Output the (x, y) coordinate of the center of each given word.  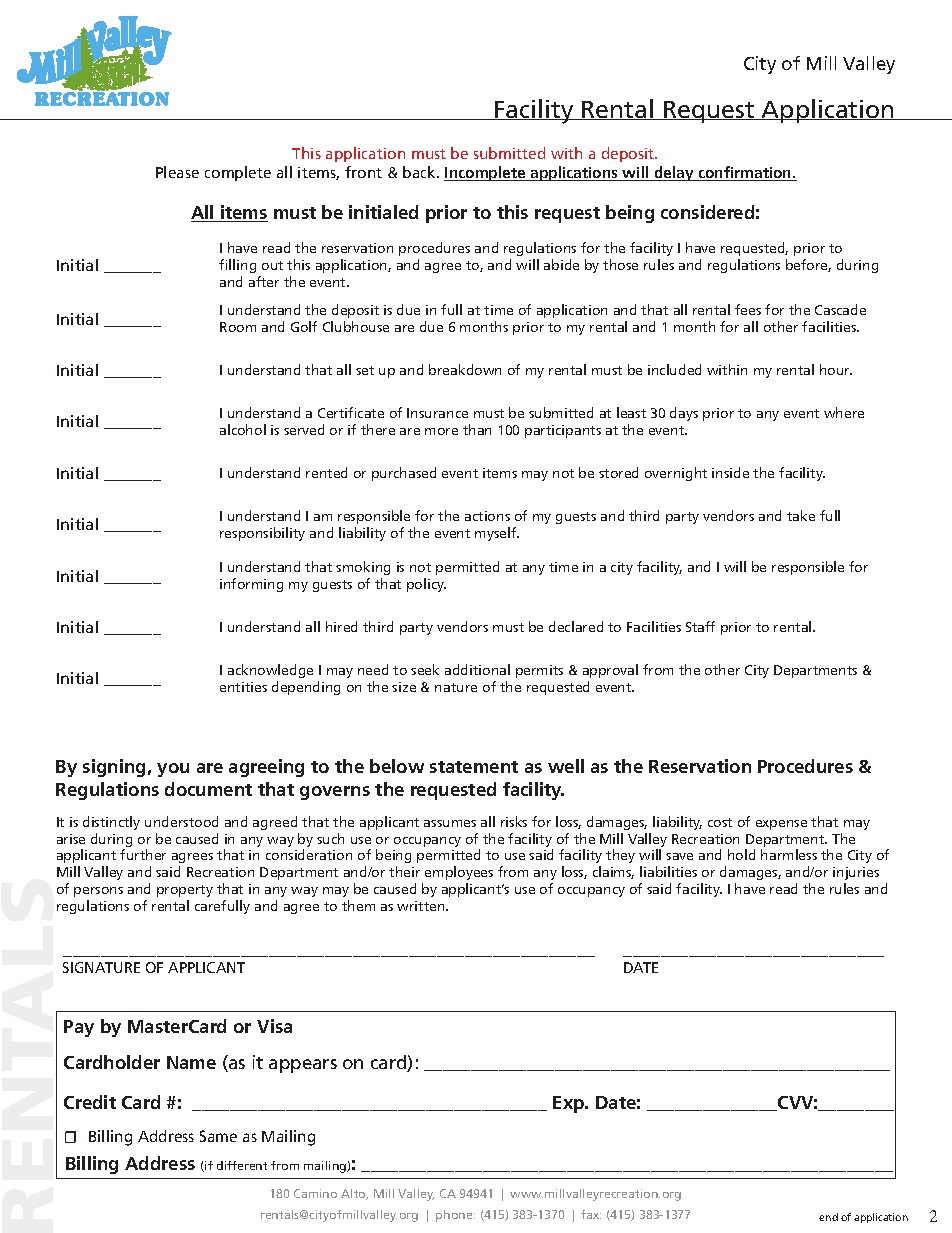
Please (177, 172)
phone (455, 1216)
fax (591, 1214)
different (242, 1165)
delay (674, 173)
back (420, 172)
